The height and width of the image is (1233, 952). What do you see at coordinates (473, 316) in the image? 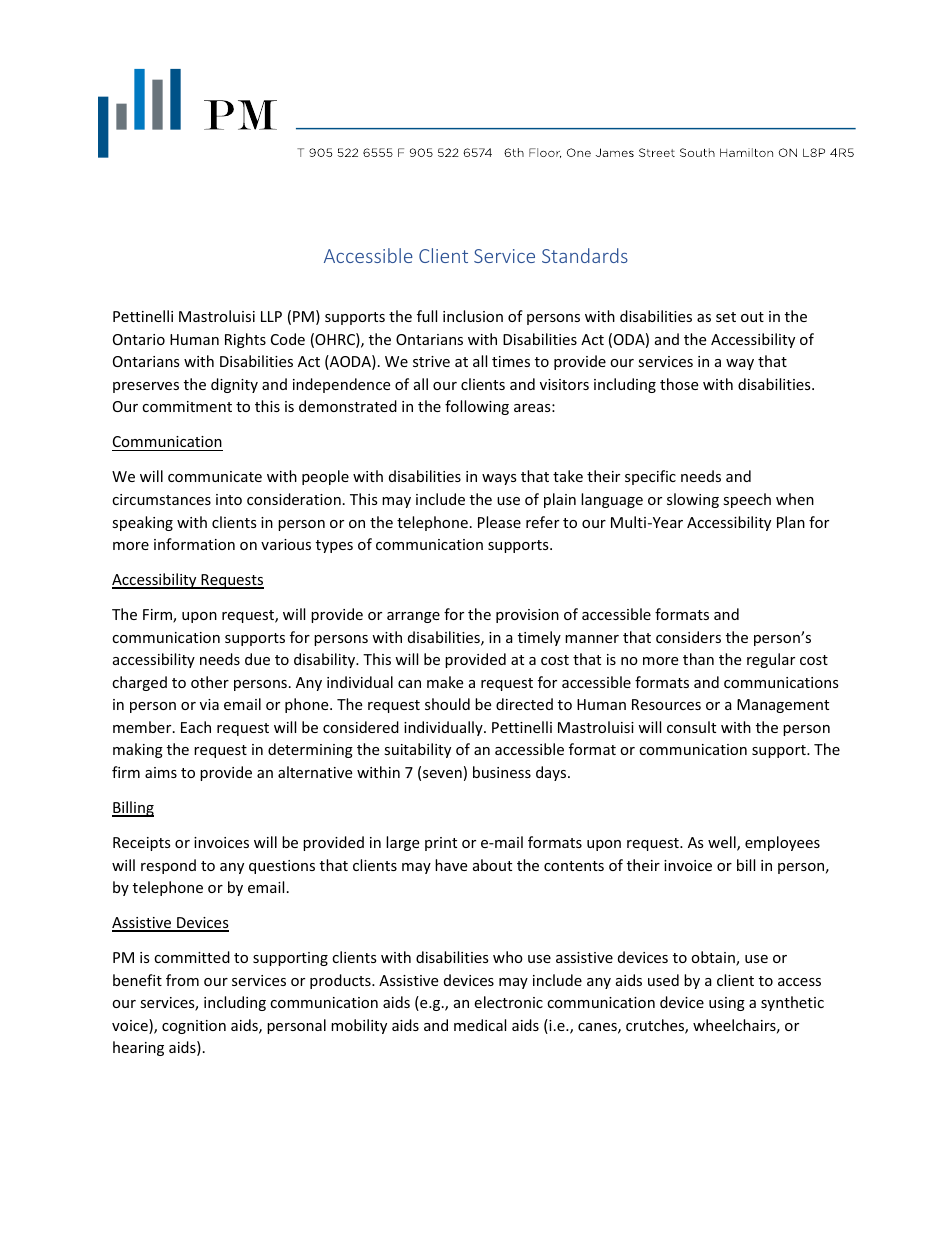
I see `inclusion` at bounding box center [473, 316].
